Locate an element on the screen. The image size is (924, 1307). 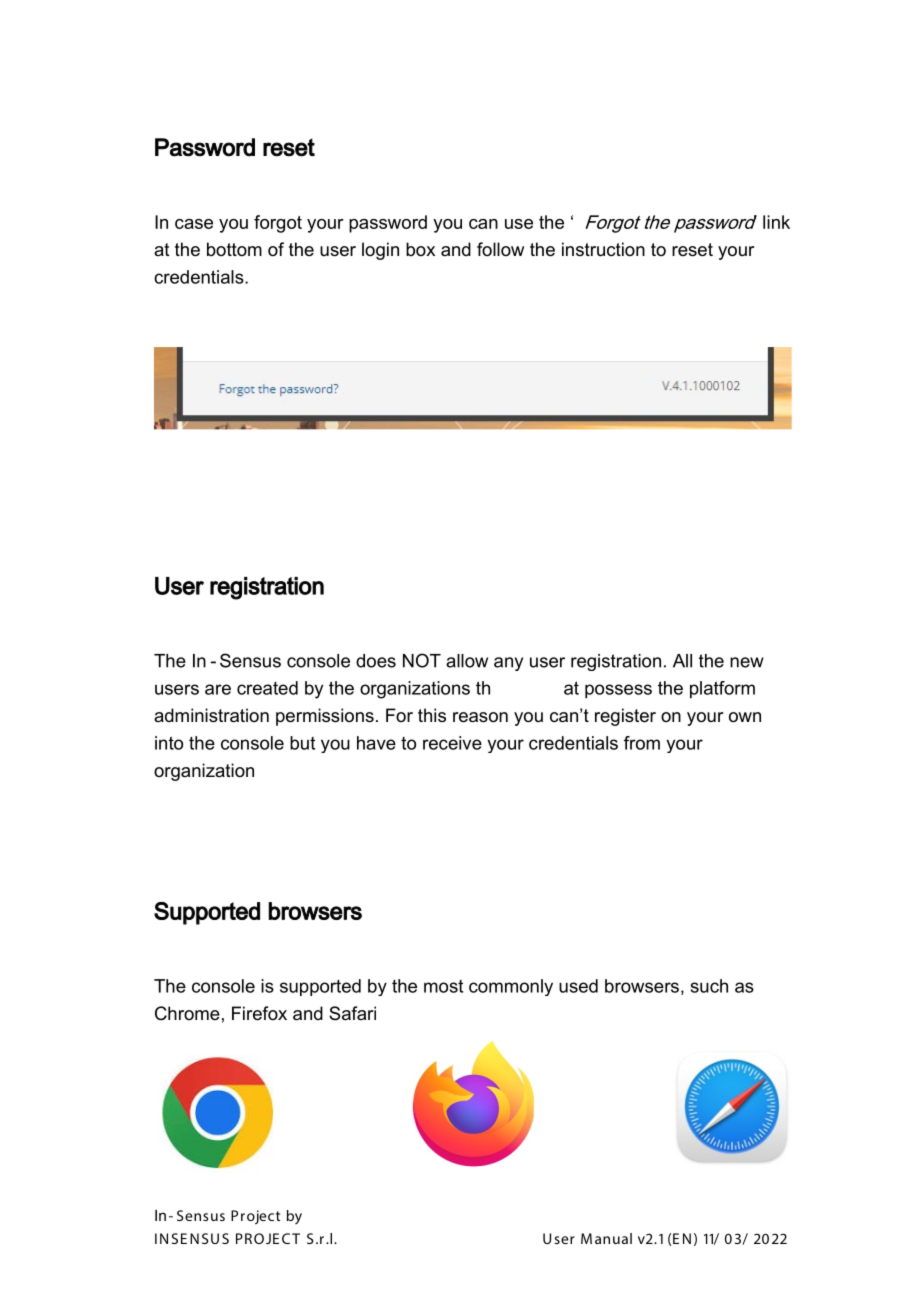
follow is located at coordinates (500, 249).
